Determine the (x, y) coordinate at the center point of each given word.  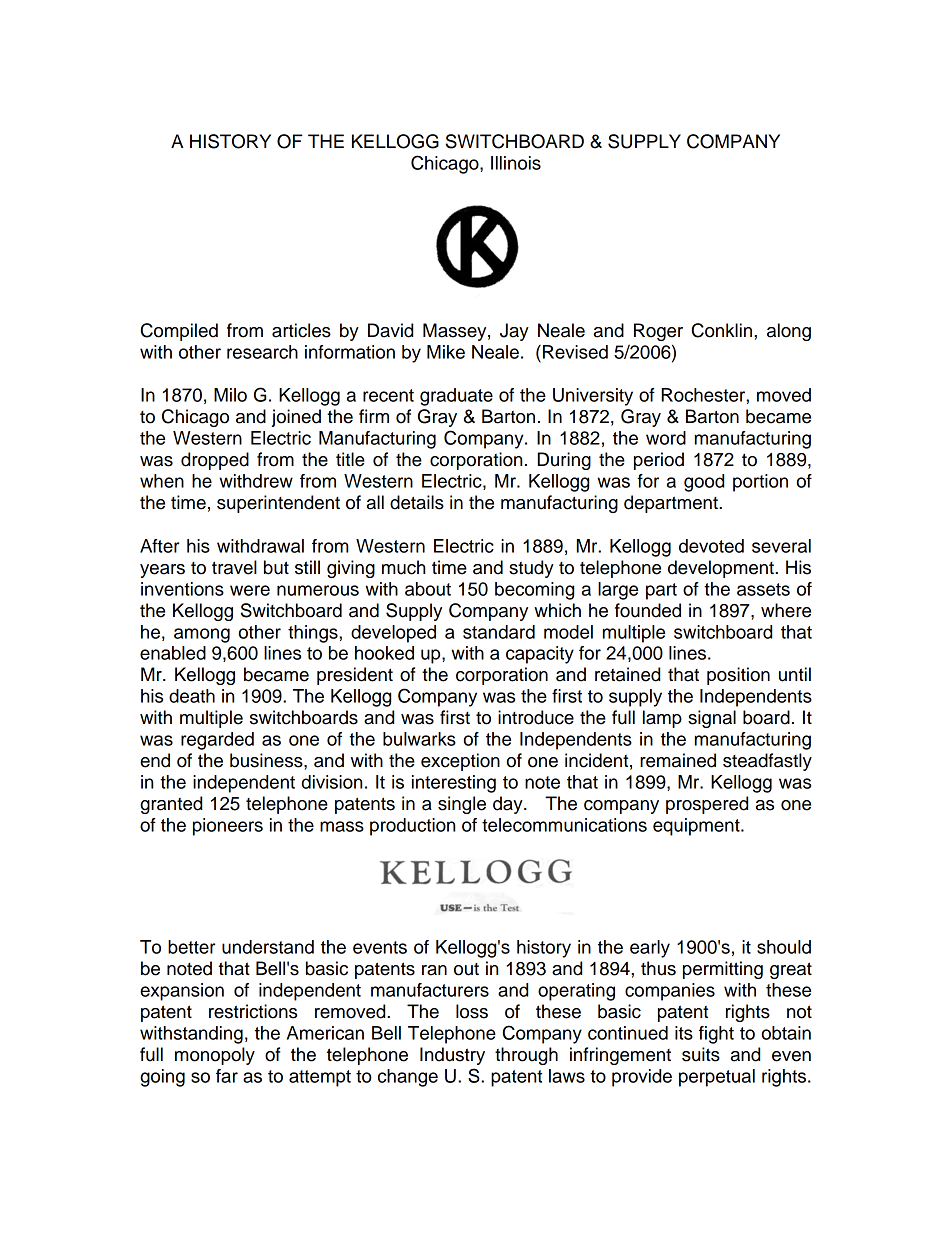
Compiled (179, 332)
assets (763, 589)
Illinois (516, 163)
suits (701, 1054)
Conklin (723, 330)
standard (499, 632)
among (202, 635)
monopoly (215, 1056)
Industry (452, 1056)
